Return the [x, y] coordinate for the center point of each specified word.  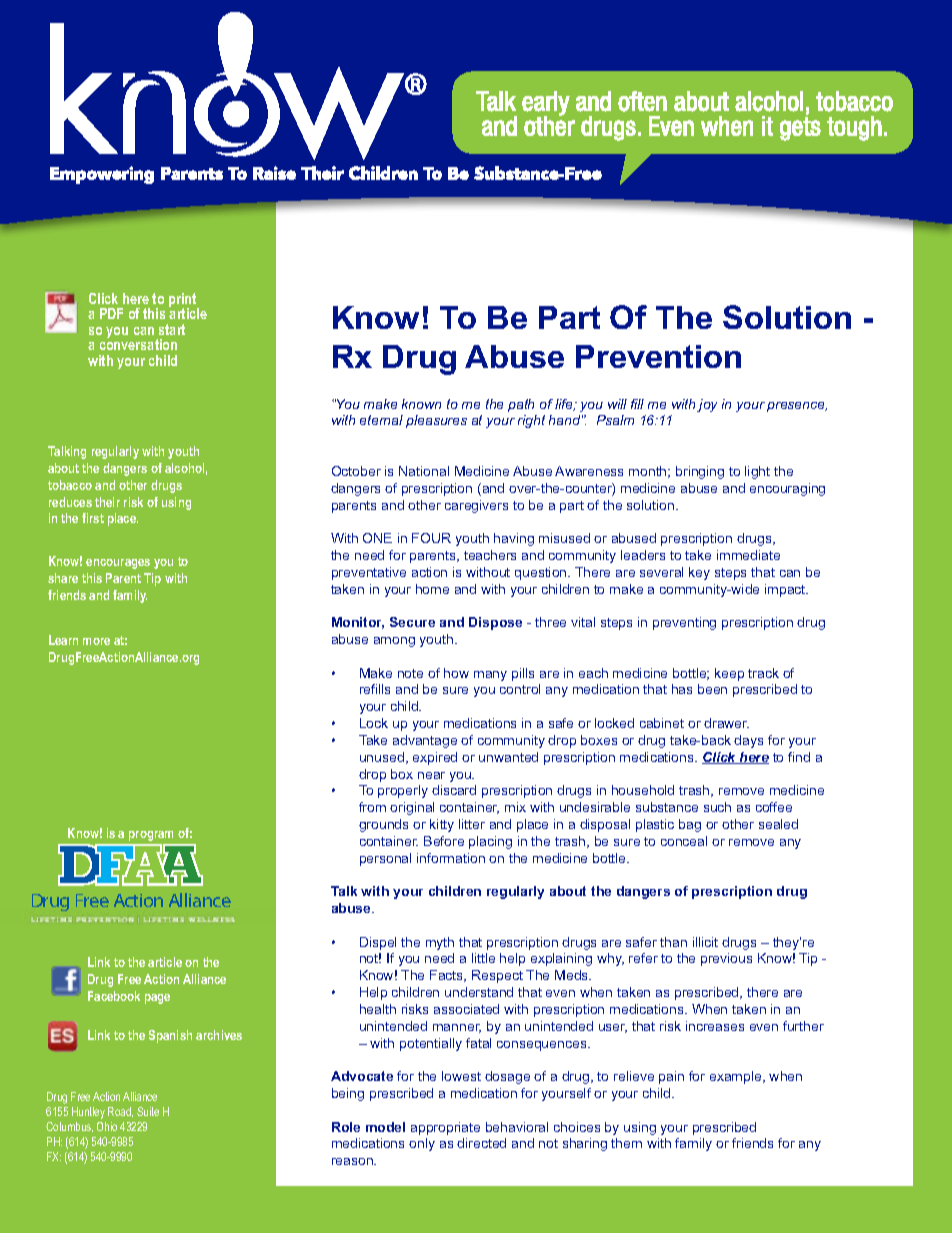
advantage [425, 741]
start [172, 329]
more [96, 641]
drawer [726, 723]
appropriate [445, 1128]
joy [707, 405]
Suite [148, 1111]
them [626, 1143]
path [521, 405]
